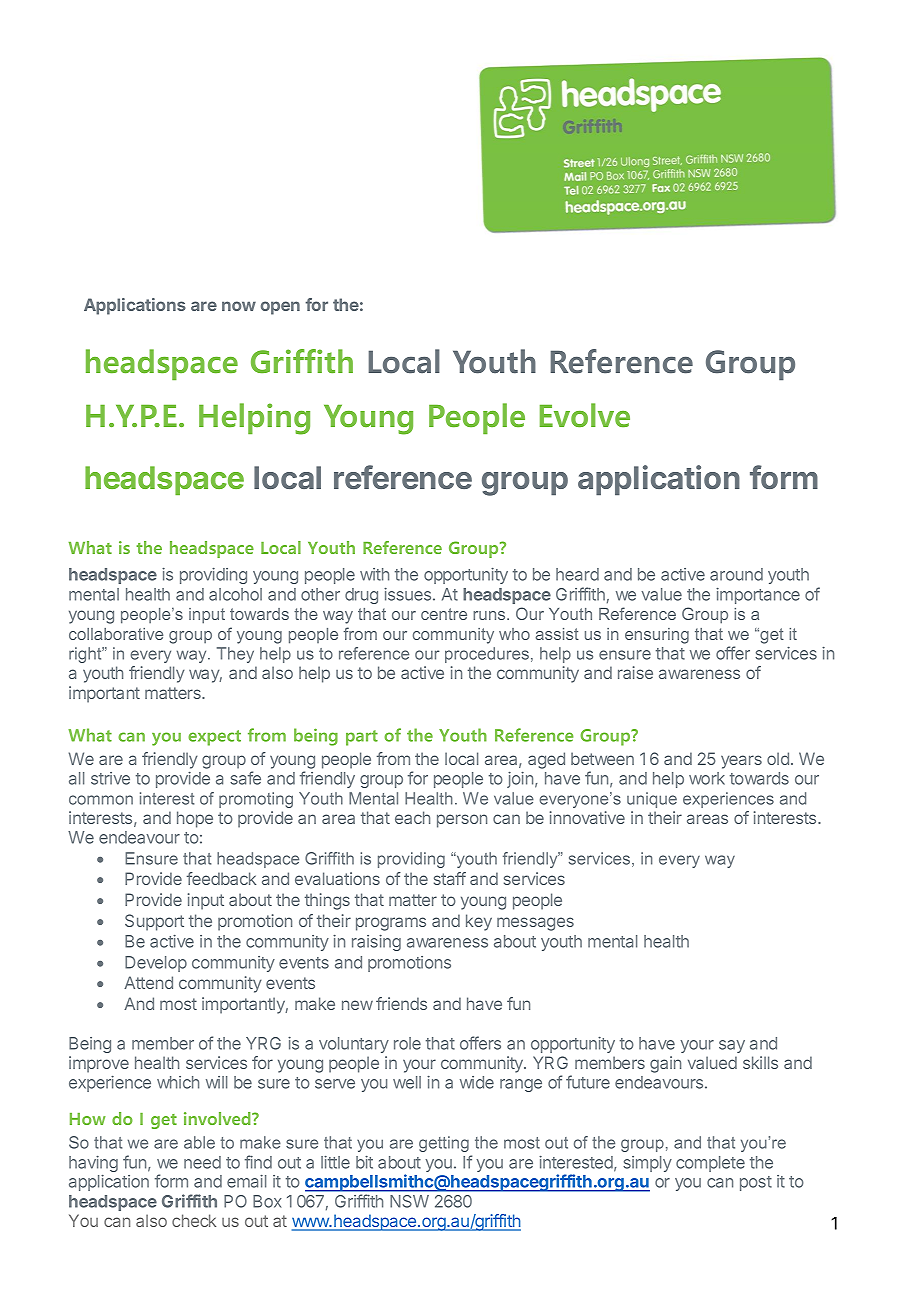  Describe the element at coordinates (585, 415) in the screenshot. I see `Evolve` at that location.
